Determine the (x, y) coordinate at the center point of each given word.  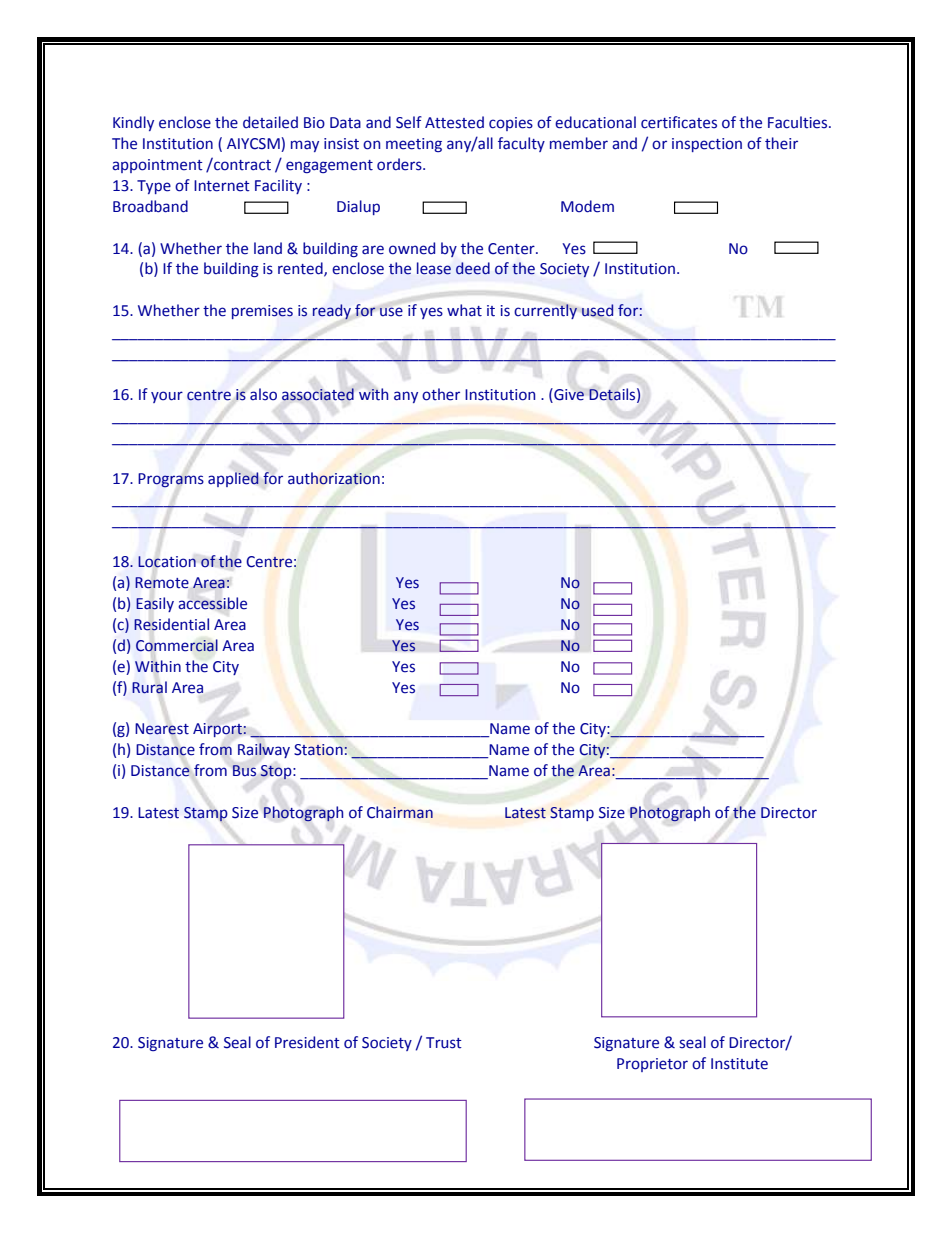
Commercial (177, 645)
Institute (739, 1064)
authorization (334, 478)
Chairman (400, 812)
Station (319, 750)
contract (241, 164)
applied (233, 479)
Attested (454, 122)
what (464, 310)
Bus (244, 770)
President (307, 1042)
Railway (264, 750)
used (597, 310)
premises (262, 312)
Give (568, 395)
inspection (707, 145)
